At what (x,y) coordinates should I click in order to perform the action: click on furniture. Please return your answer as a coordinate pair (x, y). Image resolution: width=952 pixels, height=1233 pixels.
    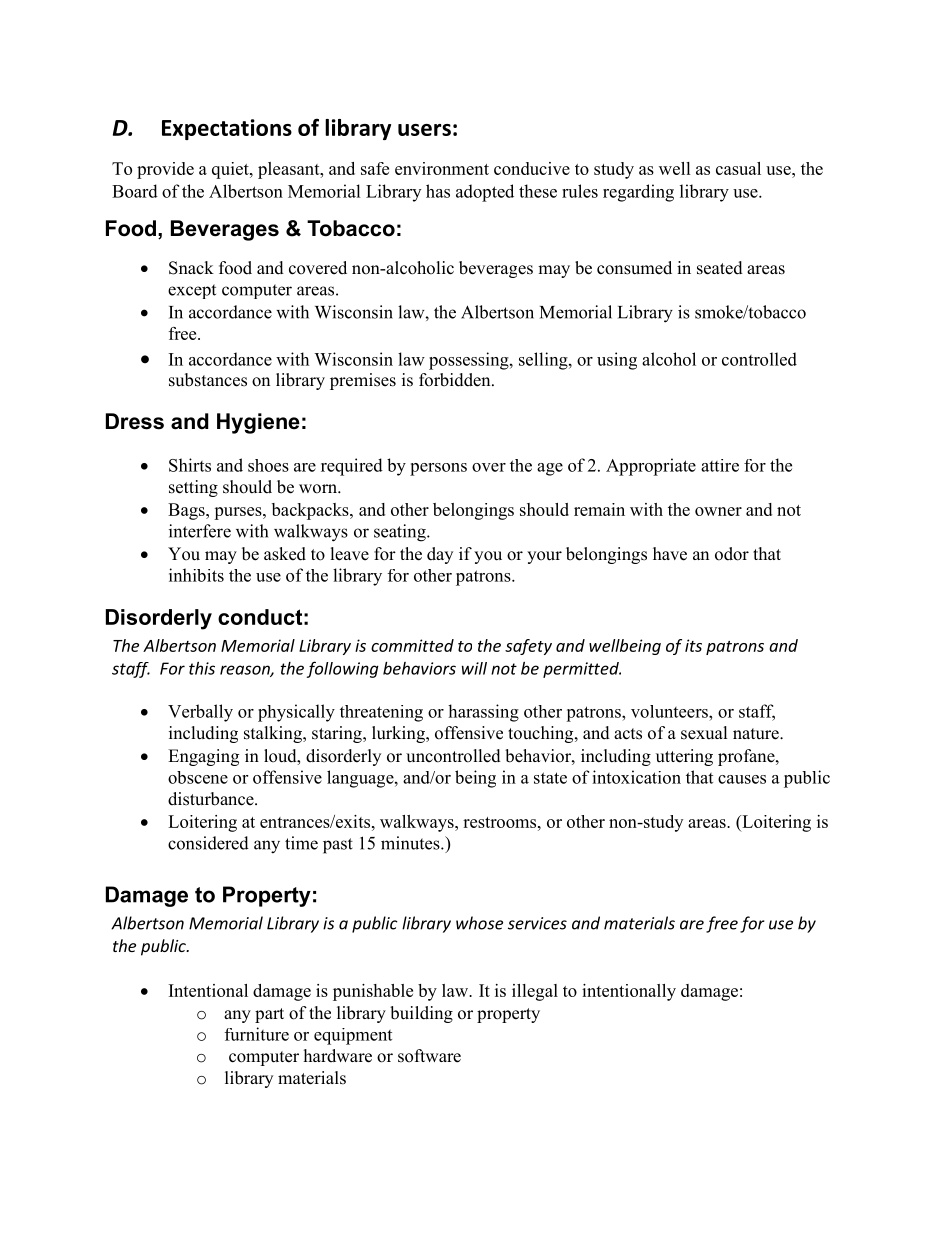
    Looking at the image, I should click on (257, 1034).
